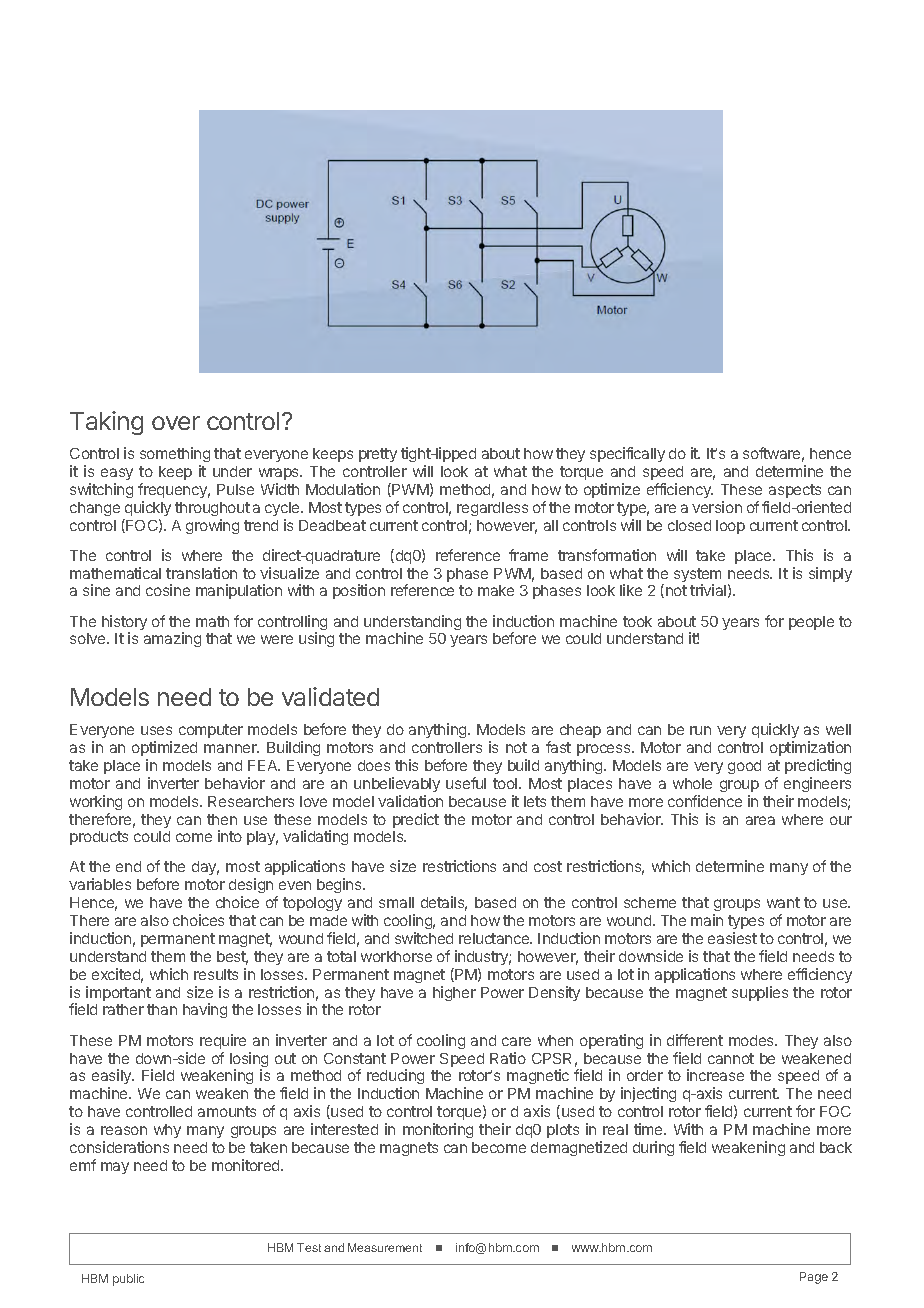 This screenshot has width=924, height=1308. Describe the element at coordinates (558, 747) in the screenshot. I see `fast` at that location.
